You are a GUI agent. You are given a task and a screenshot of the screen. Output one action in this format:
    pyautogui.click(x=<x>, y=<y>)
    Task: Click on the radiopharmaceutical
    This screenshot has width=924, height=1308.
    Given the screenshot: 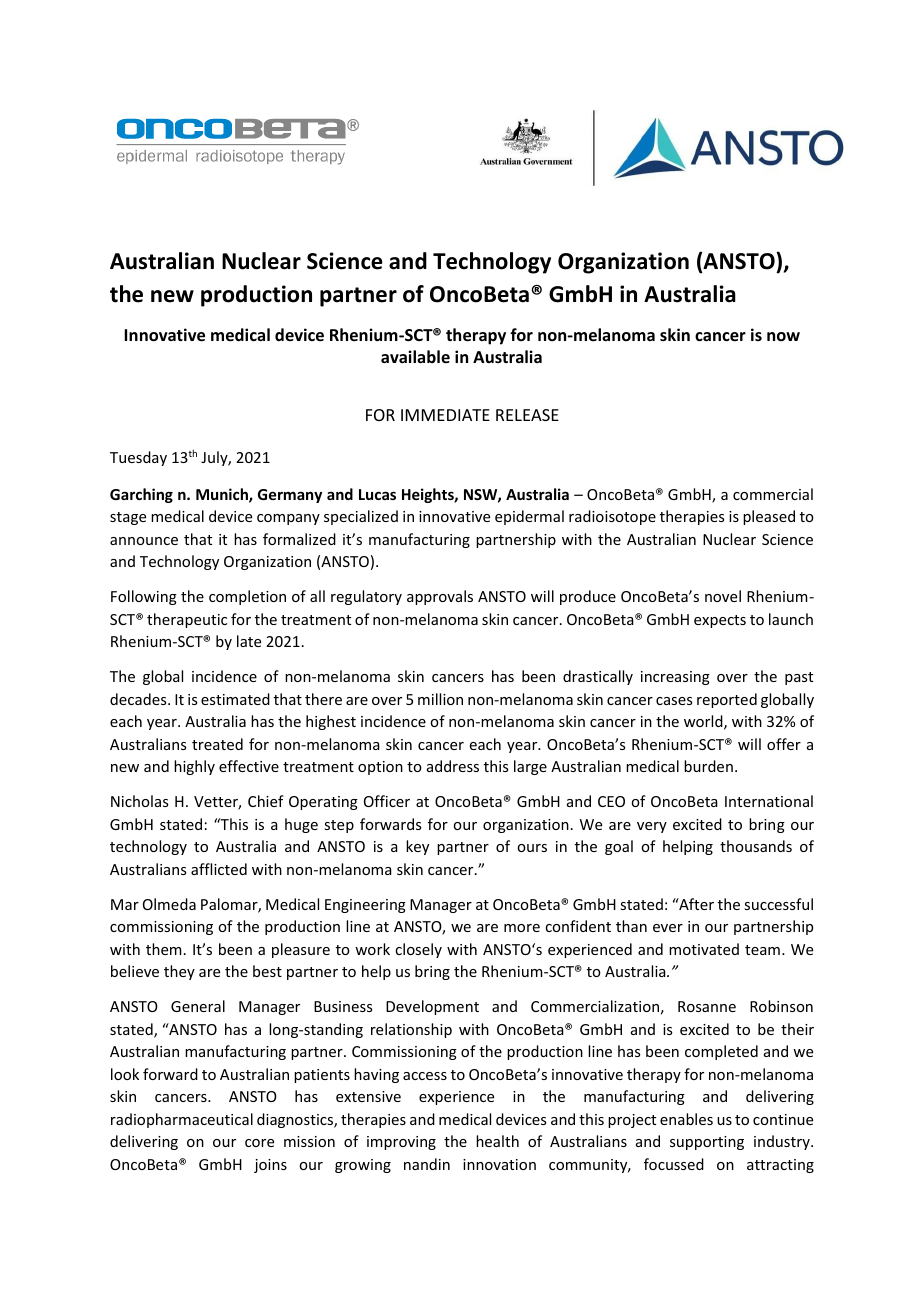 What is the action you would take?
    pyautogui.click(x=182, y=1120)
